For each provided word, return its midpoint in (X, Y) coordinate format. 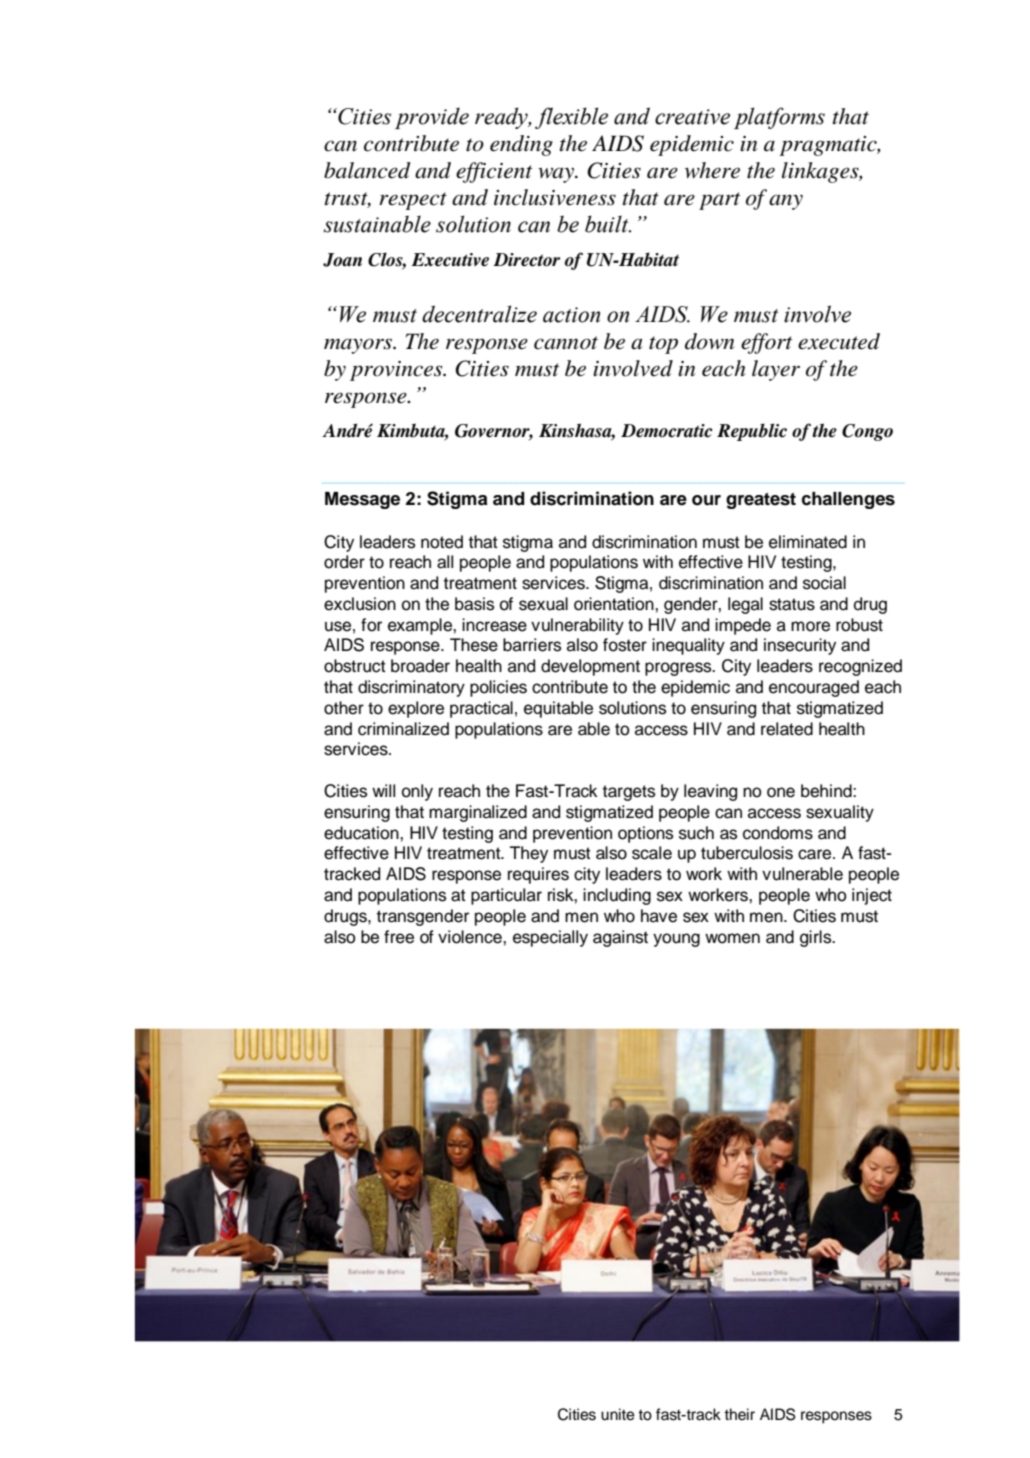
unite (618, 1414)
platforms (779, 118)
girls (817, 938)
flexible (571, 118)
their (739, 1414)
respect (413, 201)
